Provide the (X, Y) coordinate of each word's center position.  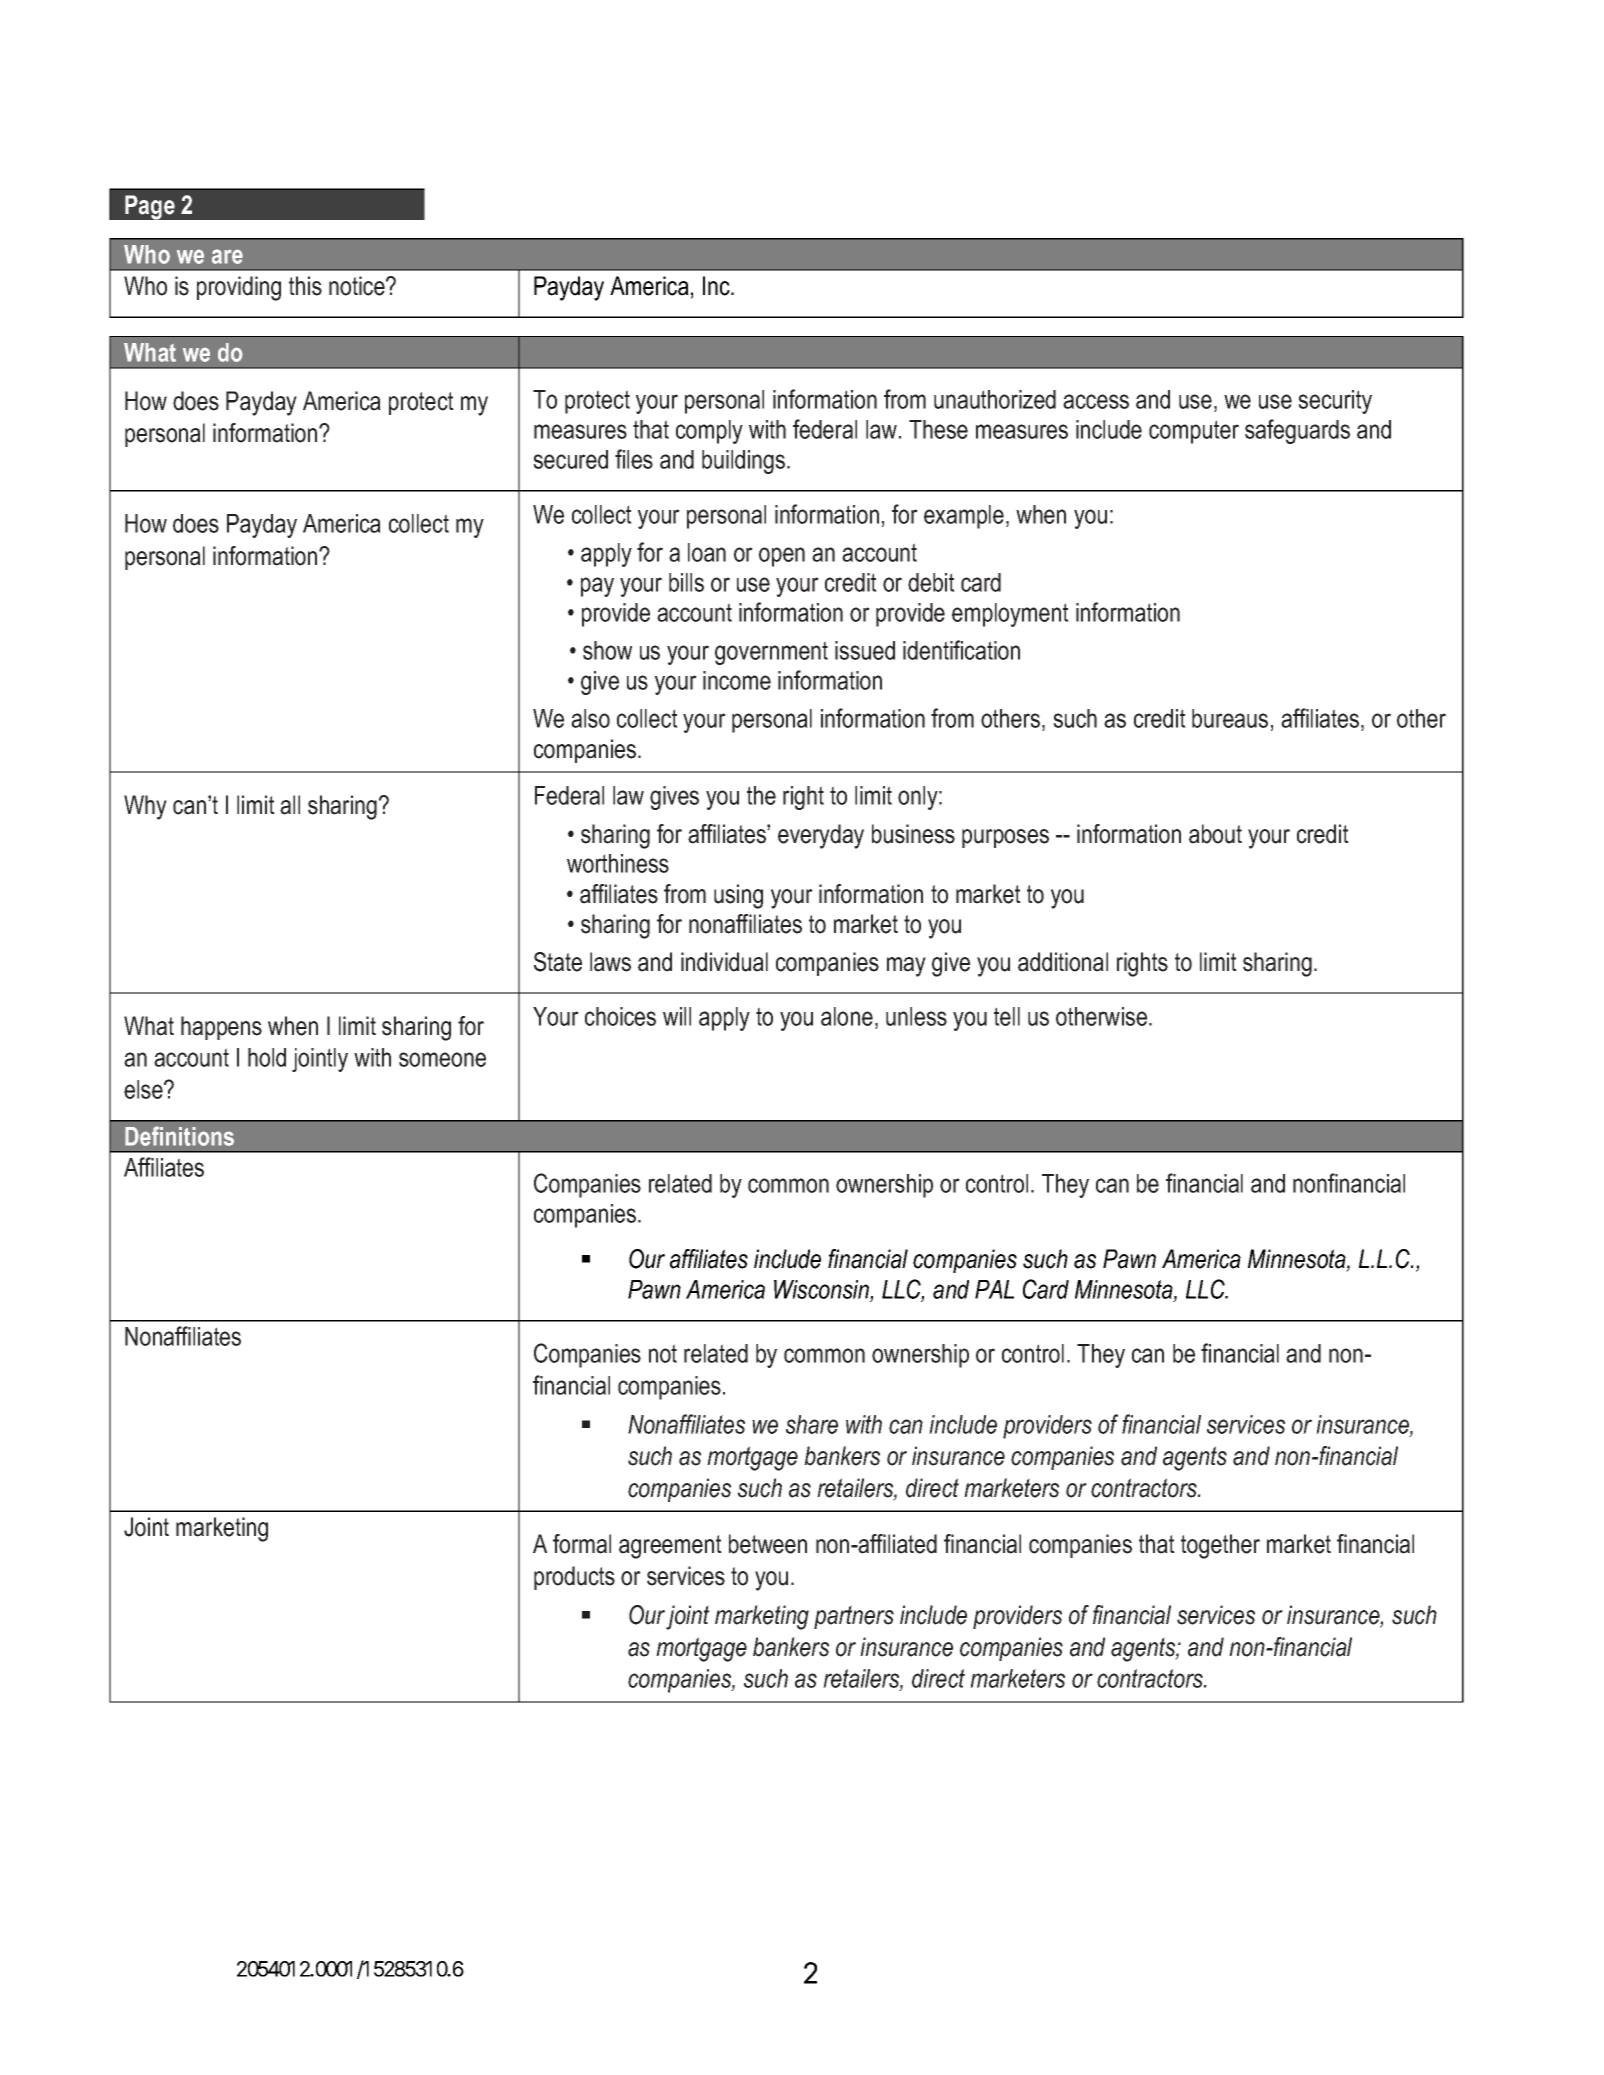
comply (709, 432)
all (290, 805)
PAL (994, 1289)
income (737, 680)
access (1096, 401)
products (574, 1578)
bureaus (1230, 718)
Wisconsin (822, 1289)
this (305, 286)
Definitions (179, 1136)
